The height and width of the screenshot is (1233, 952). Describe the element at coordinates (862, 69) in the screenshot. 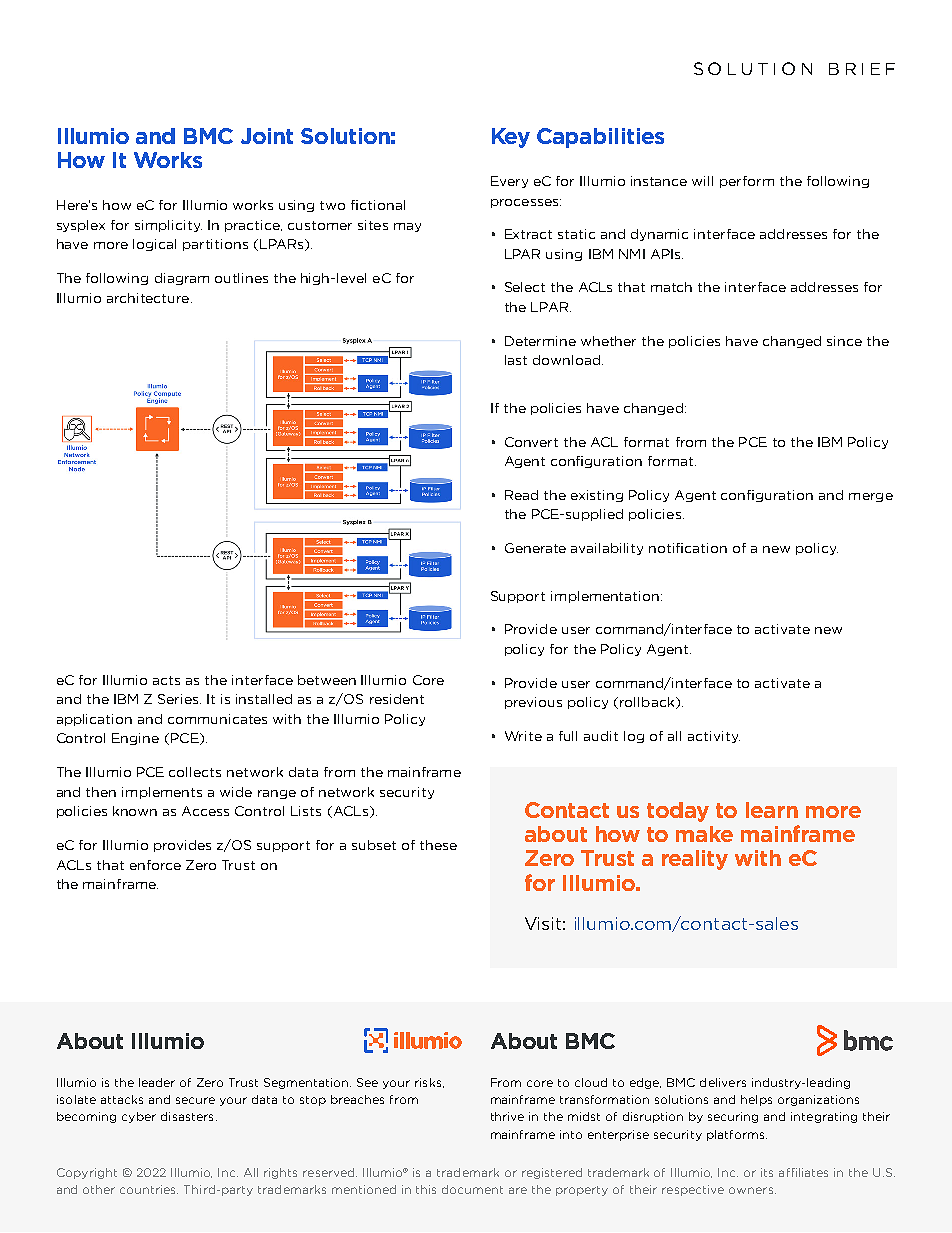

I see `BRIEF` at that location.
